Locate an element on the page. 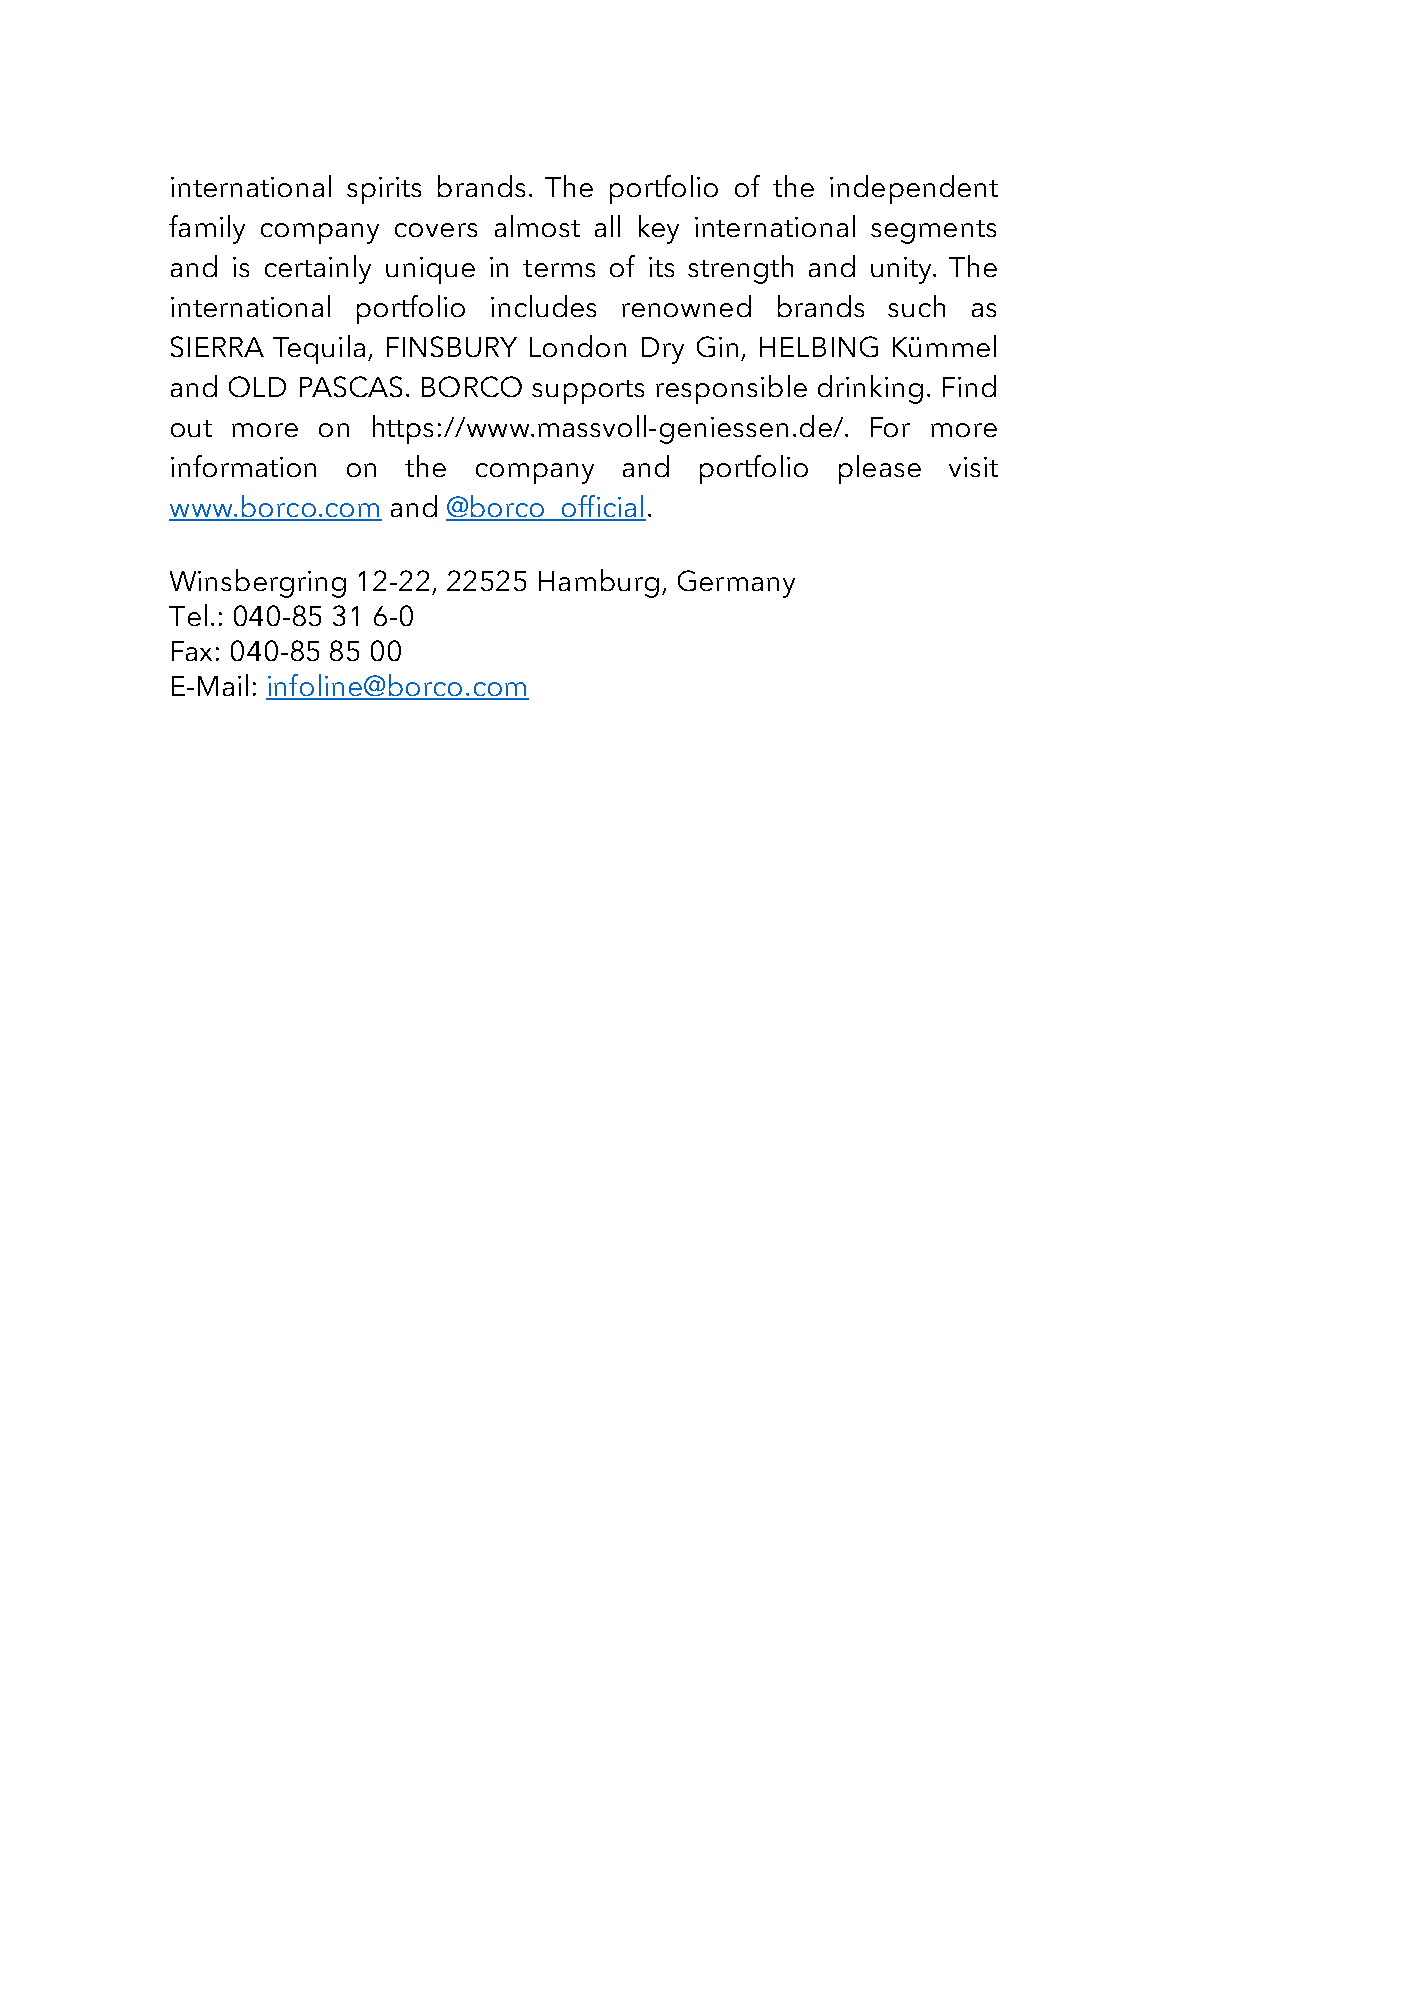  Fax is located at coordinates (192, 651).
